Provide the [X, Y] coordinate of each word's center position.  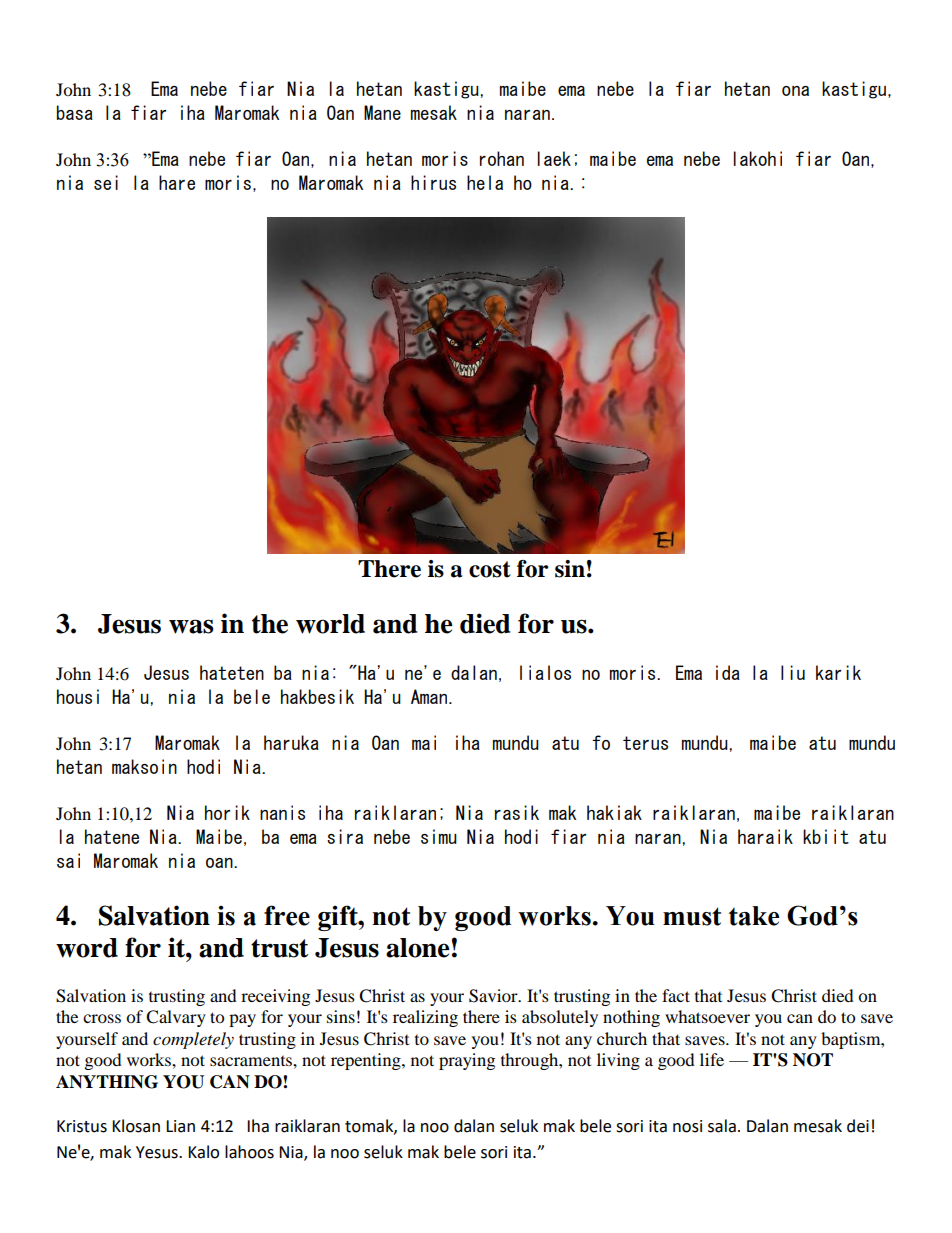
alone [418, 948]
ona [795, 91]
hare [177, 182]
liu [793, 672]
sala [722, 1126]
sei [106, 182]
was [191, 626]
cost [490, 569]
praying [467, 1061]
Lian [180, 1126]
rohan [502, 158]
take [754, 916]
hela [485, 182]
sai [68, 860]
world [330, 624]
